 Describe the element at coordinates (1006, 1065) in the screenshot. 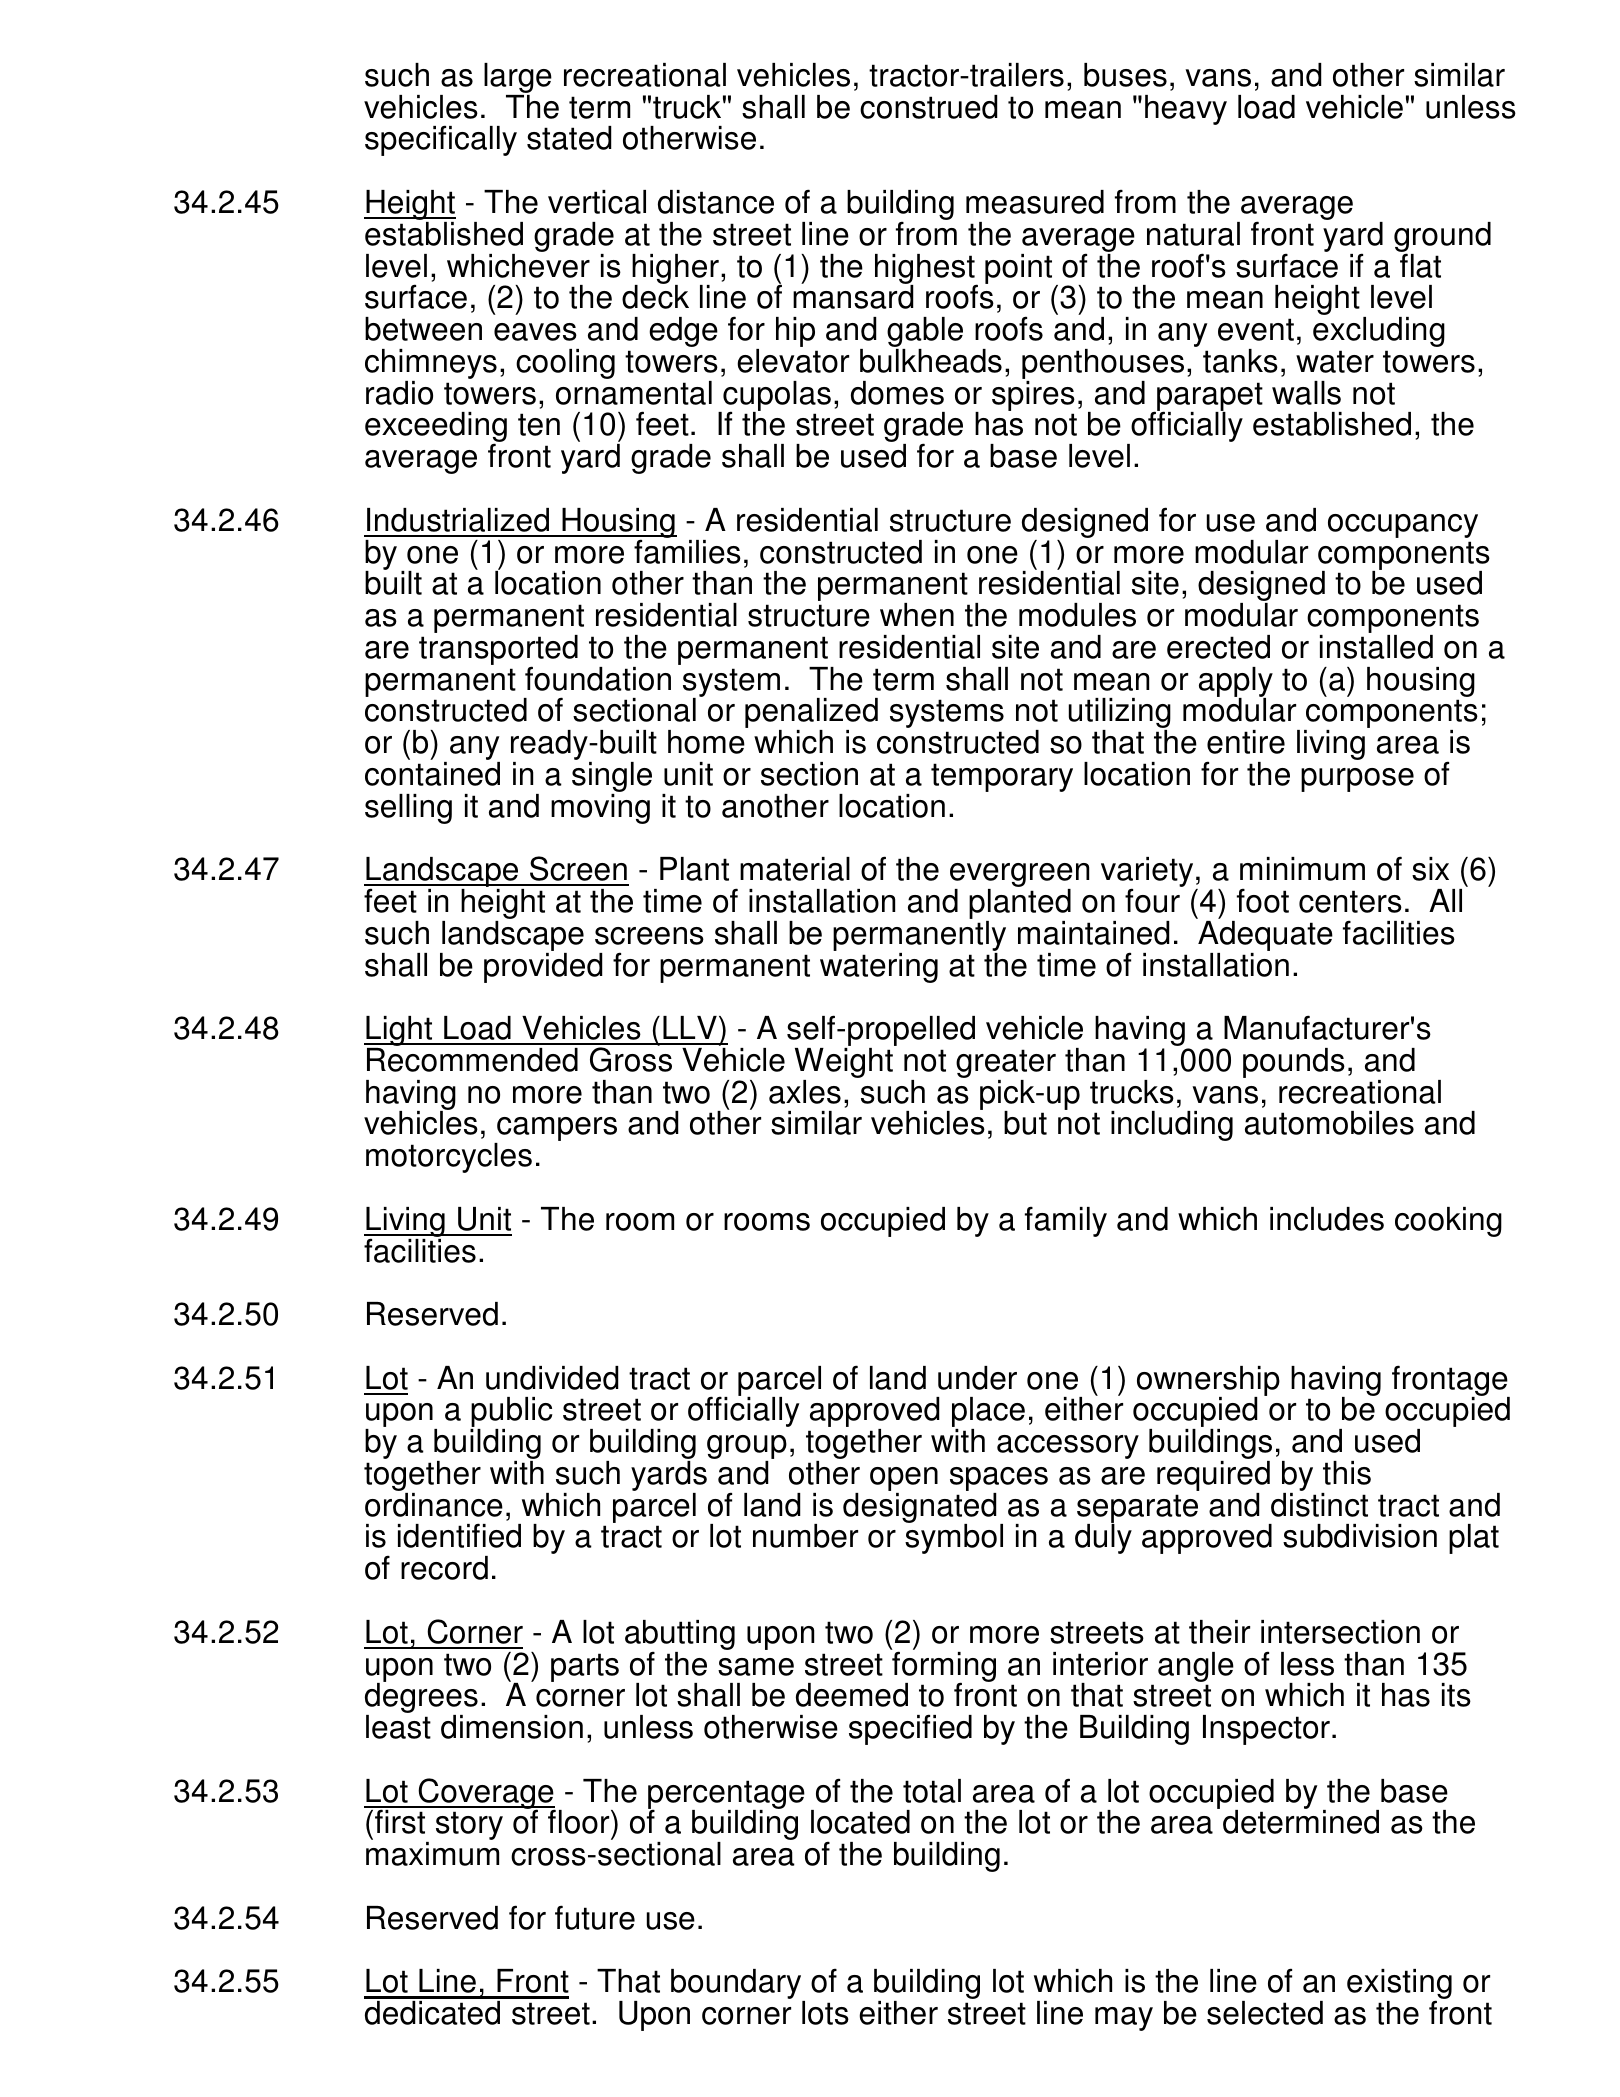

I see `greater` at that location.
